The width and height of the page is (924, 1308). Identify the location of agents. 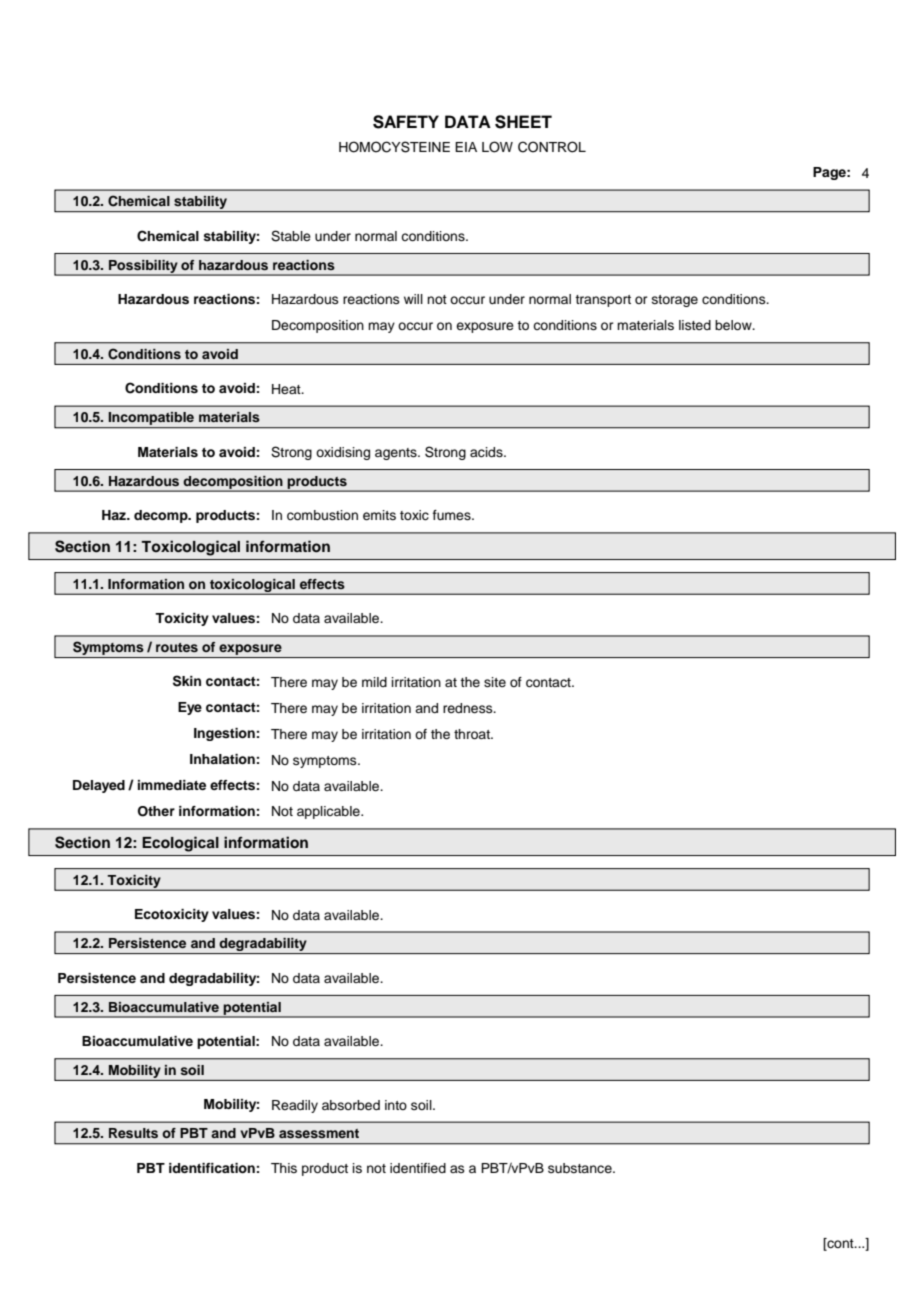
(397, 454).
